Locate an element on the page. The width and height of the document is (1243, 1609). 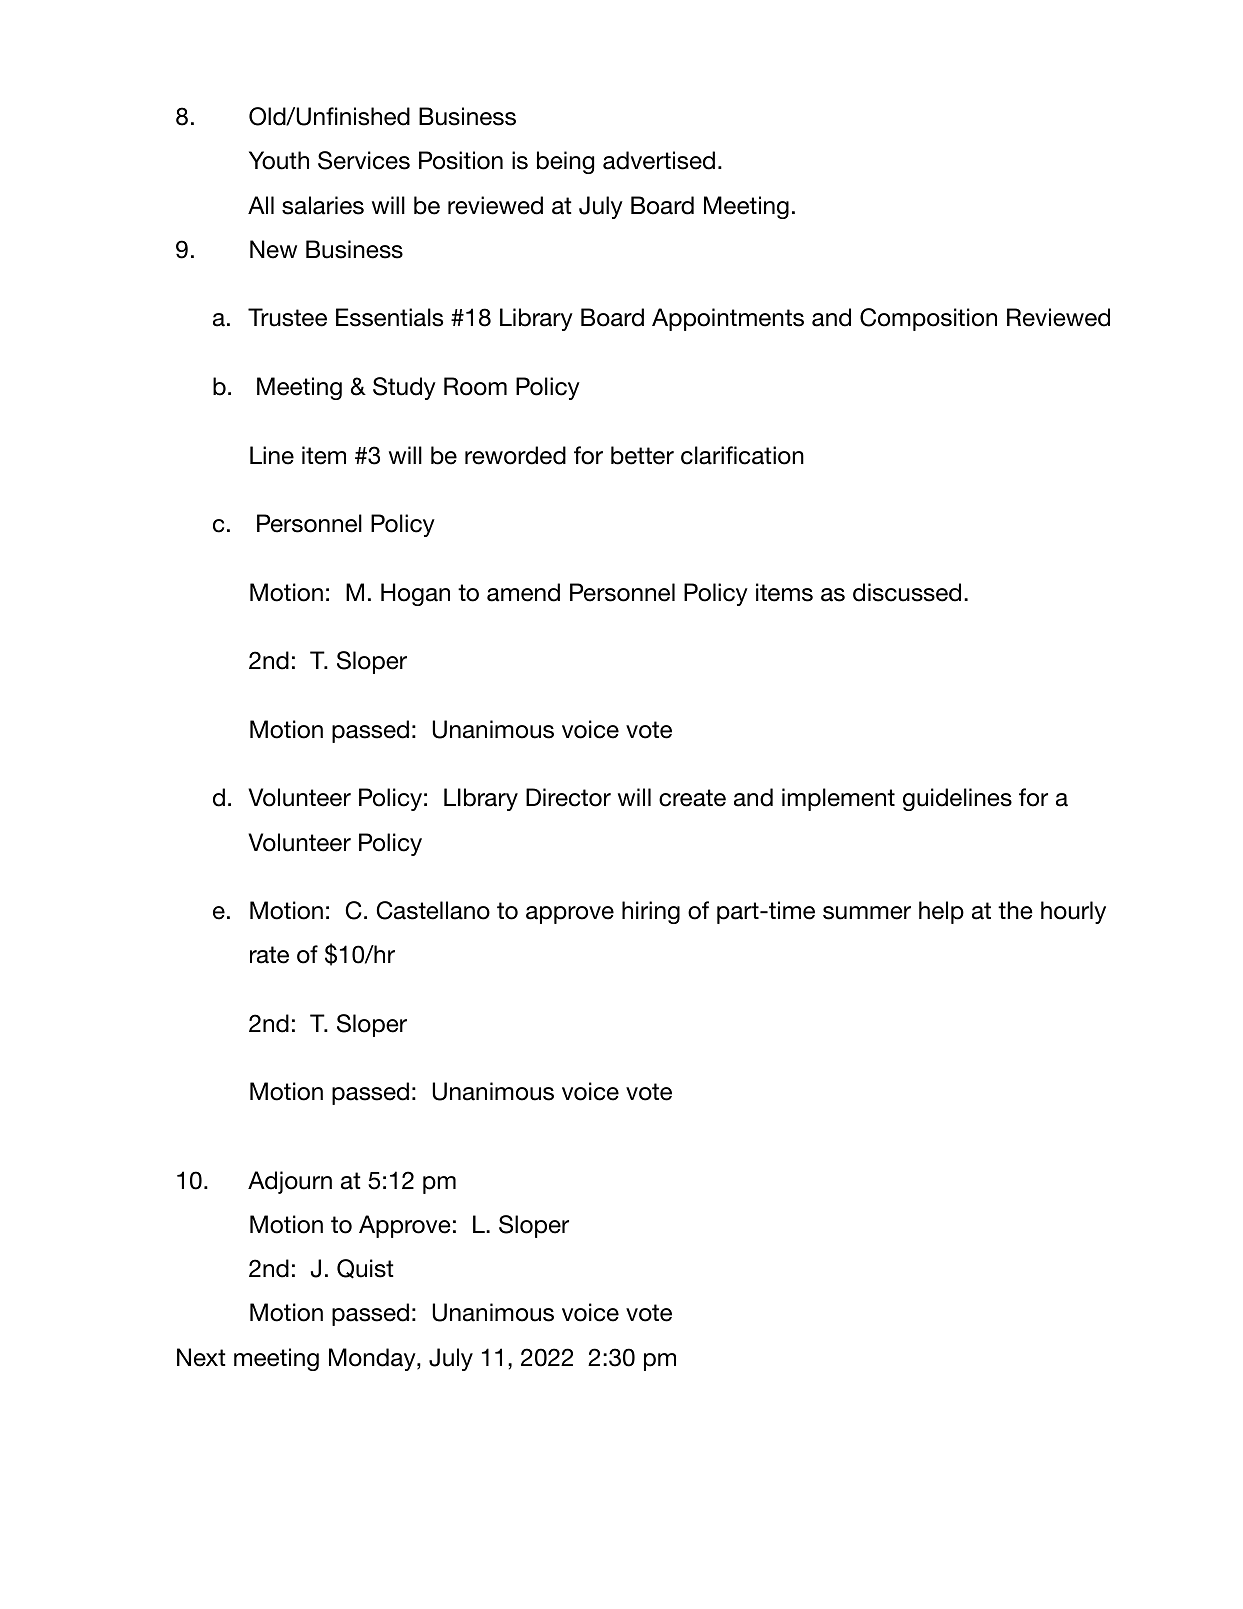
salaries is located at coordinates (323, 205).
